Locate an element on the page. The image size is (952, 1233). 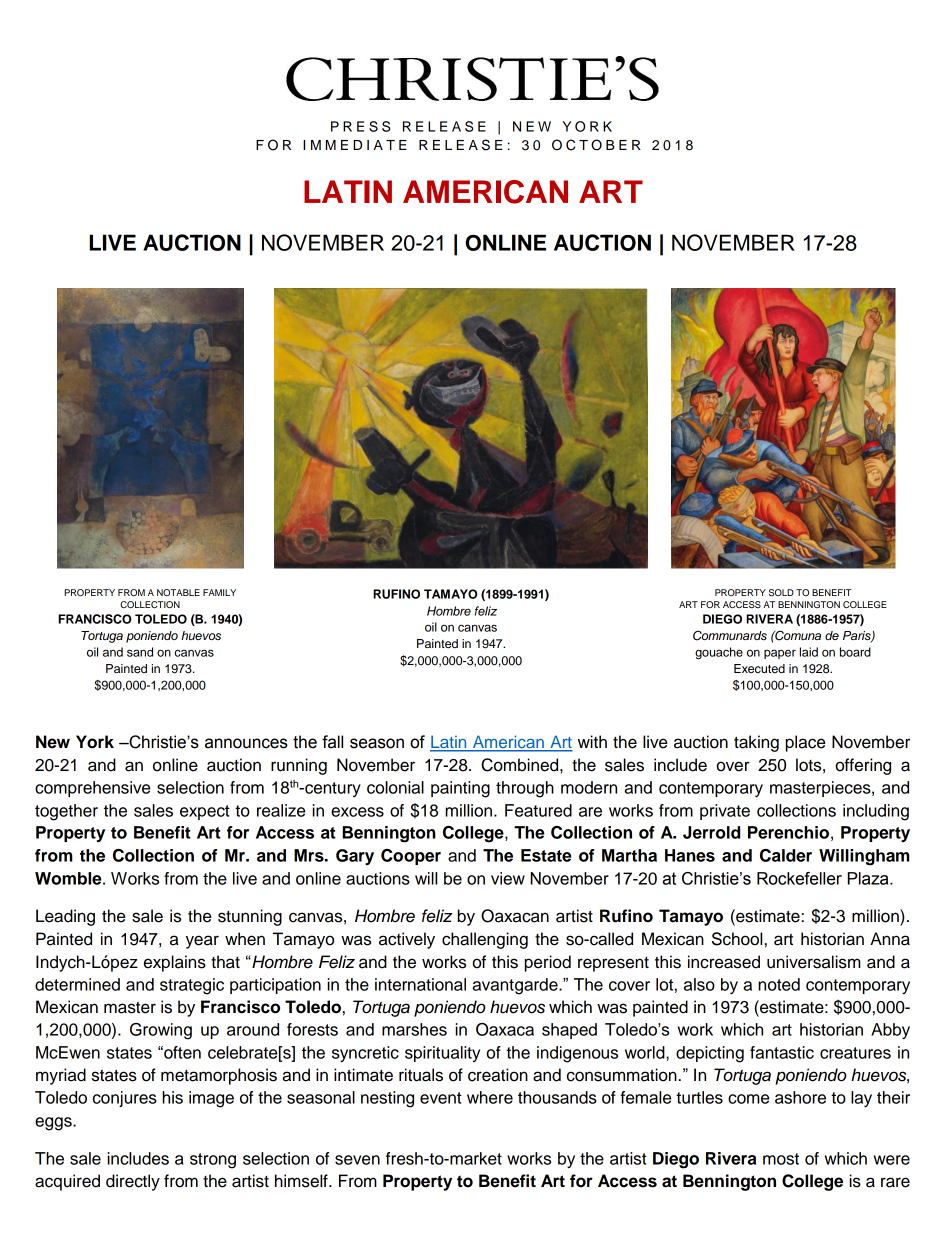
Rockefeller is located at coordinates (799, 878).
